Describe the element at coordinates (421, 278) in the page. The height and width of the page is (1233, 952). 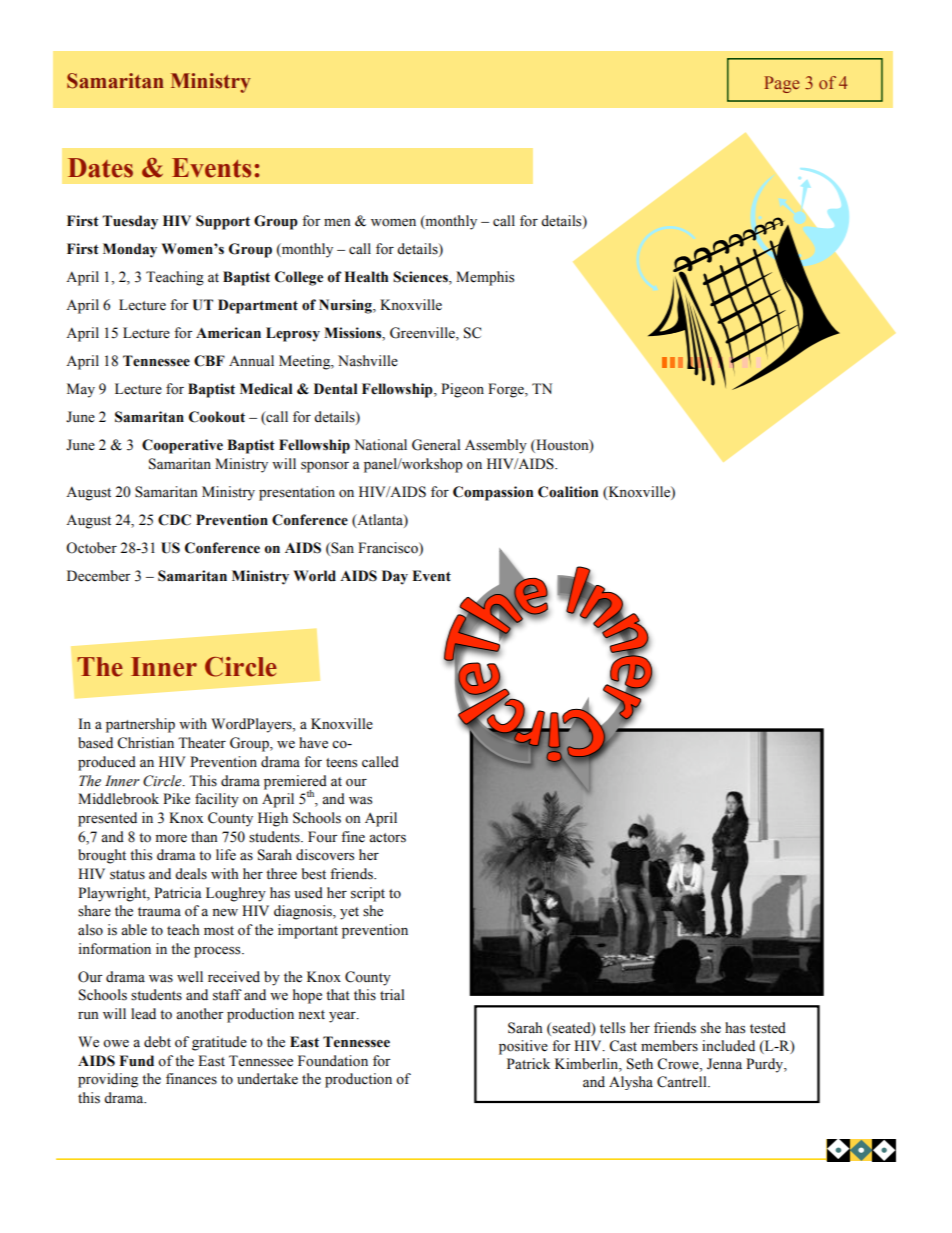
I see `Sciences` at that location.
